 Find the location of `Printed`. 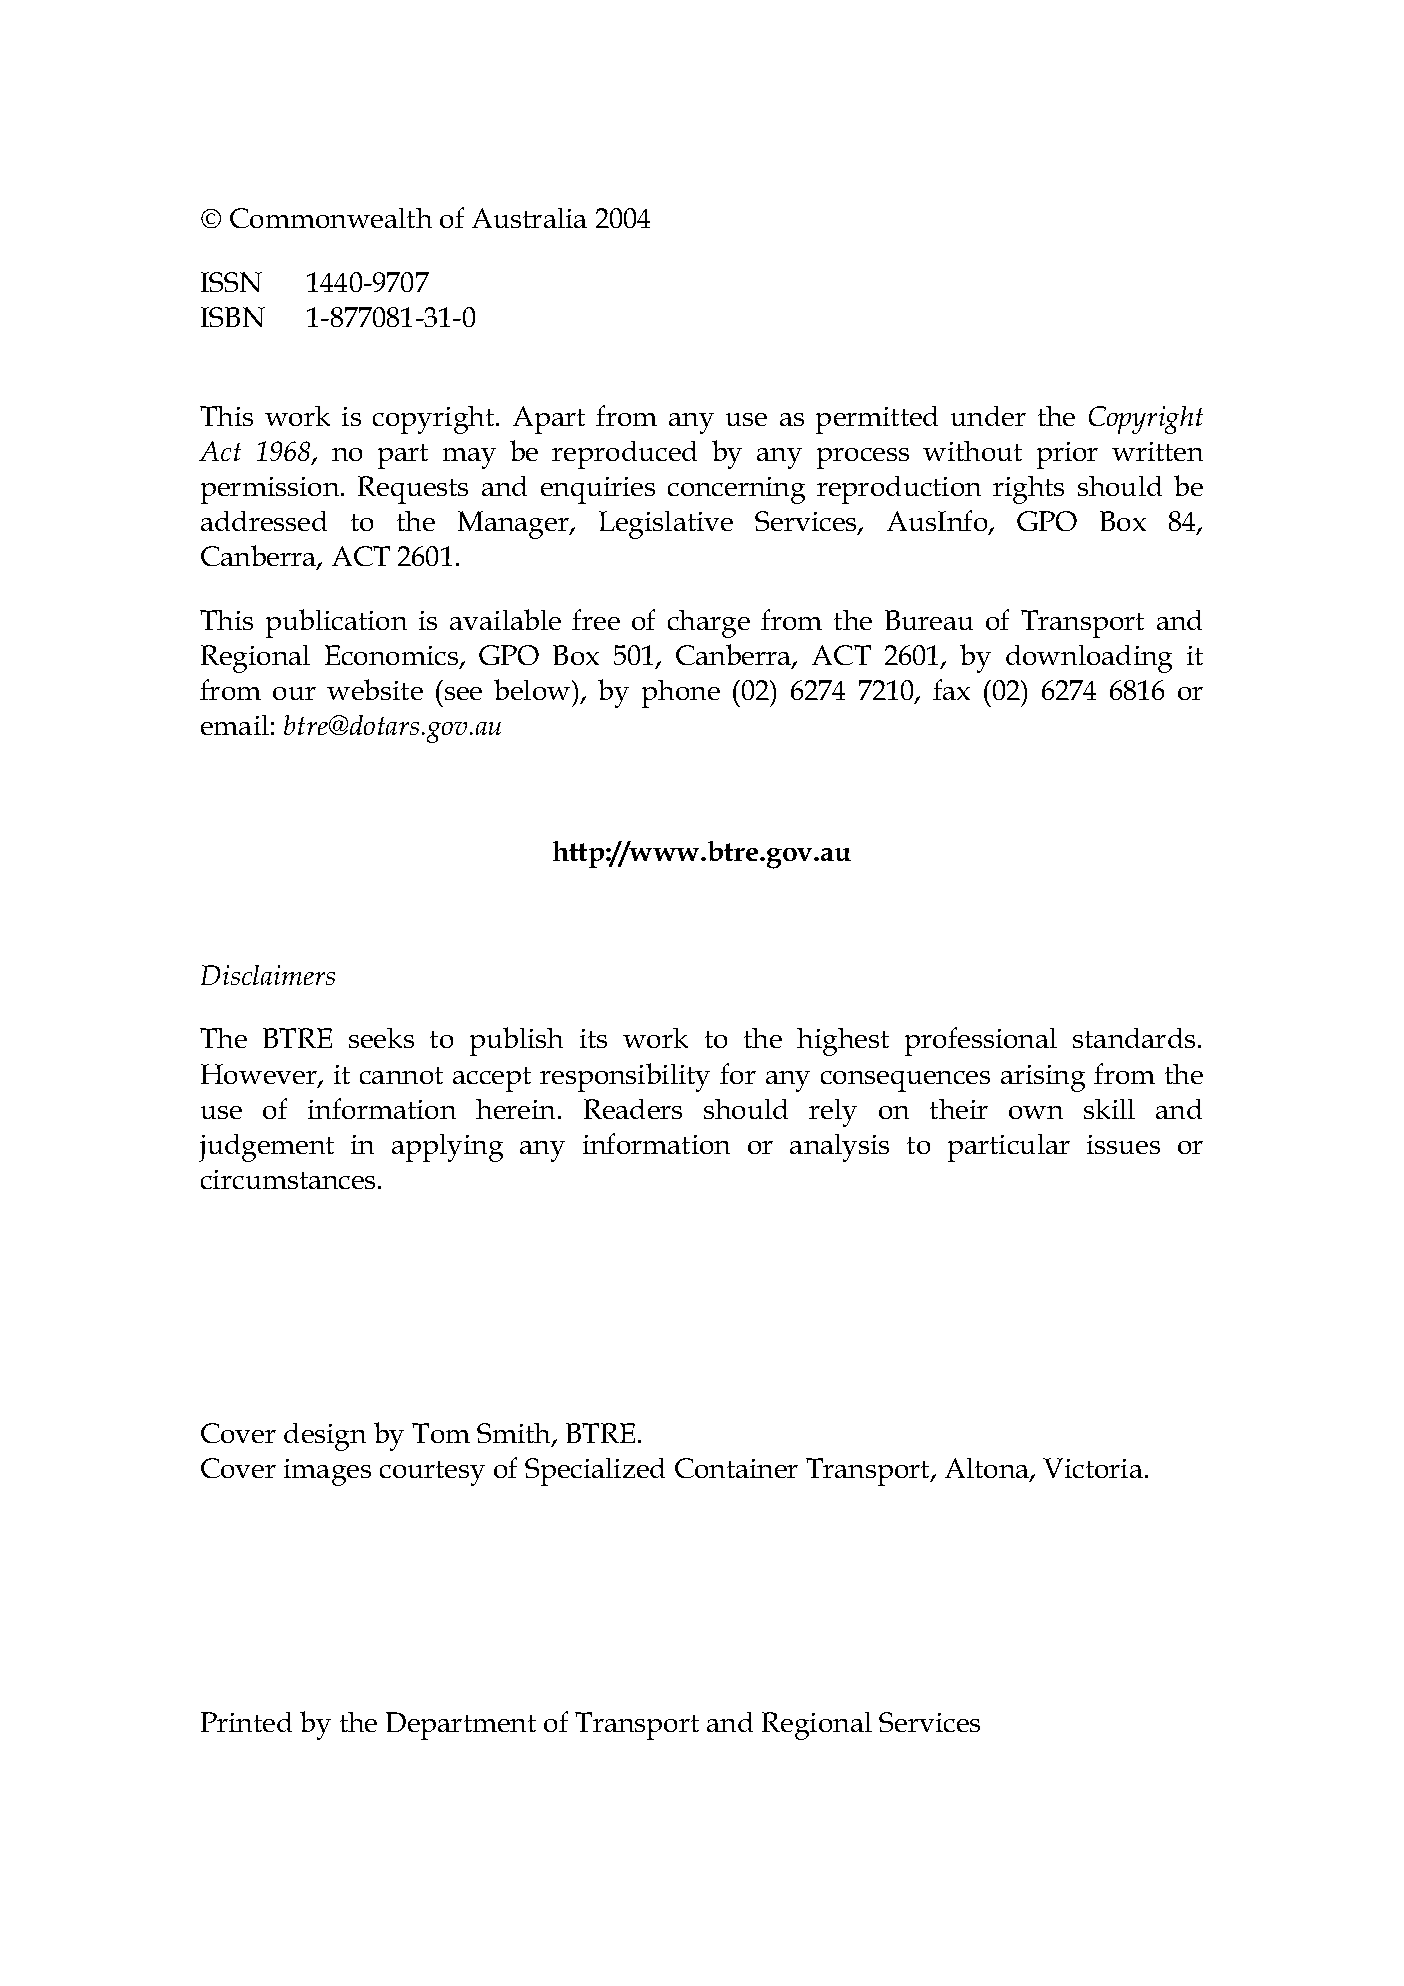

Printed is located at coordinates (246, 1722).
